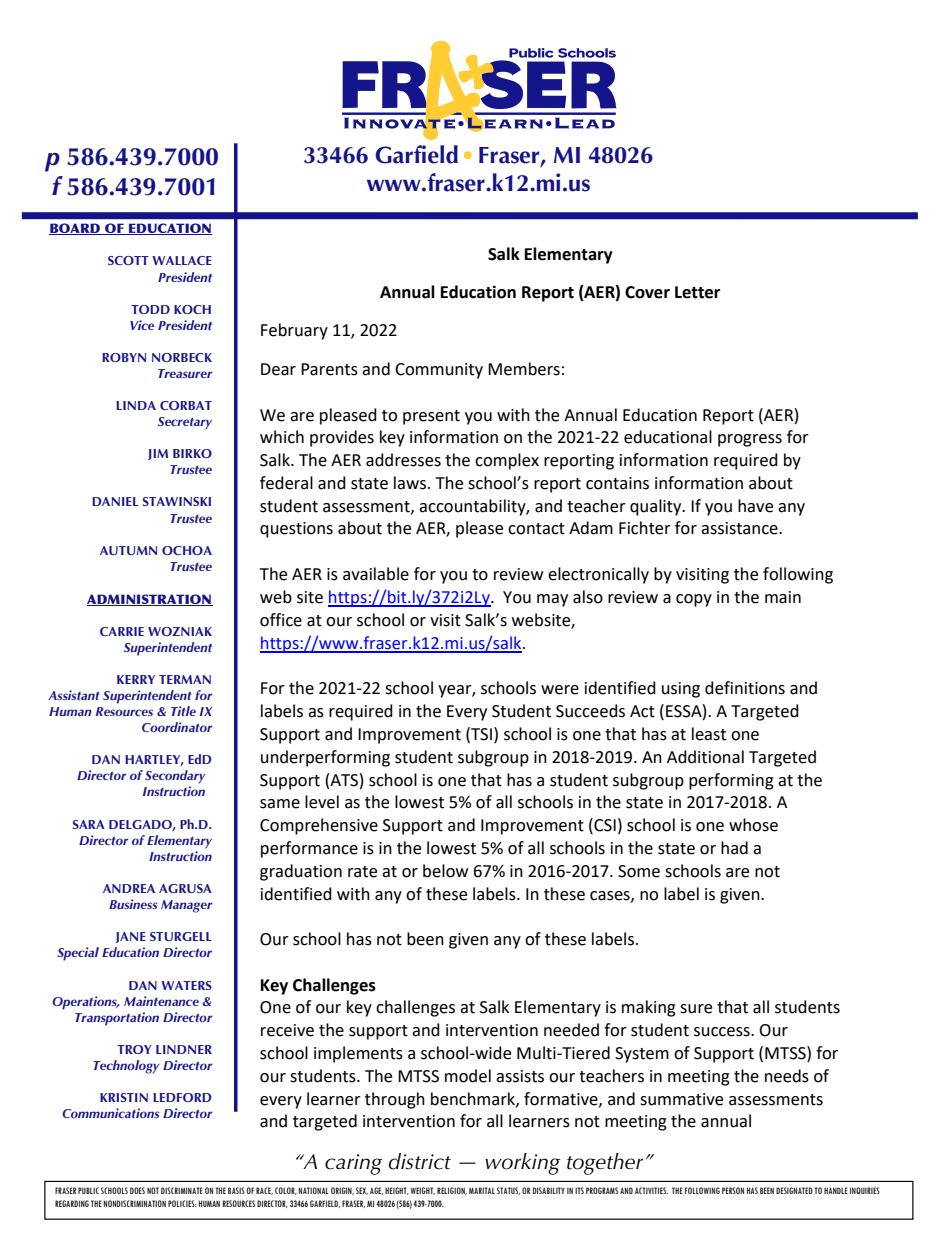 Image resolution: width=952 pixels, height=1233 pixels. What do you see at coordinates (745, 688) in the screenshot?
I see `definitions` at bounding box center [745, 688].
